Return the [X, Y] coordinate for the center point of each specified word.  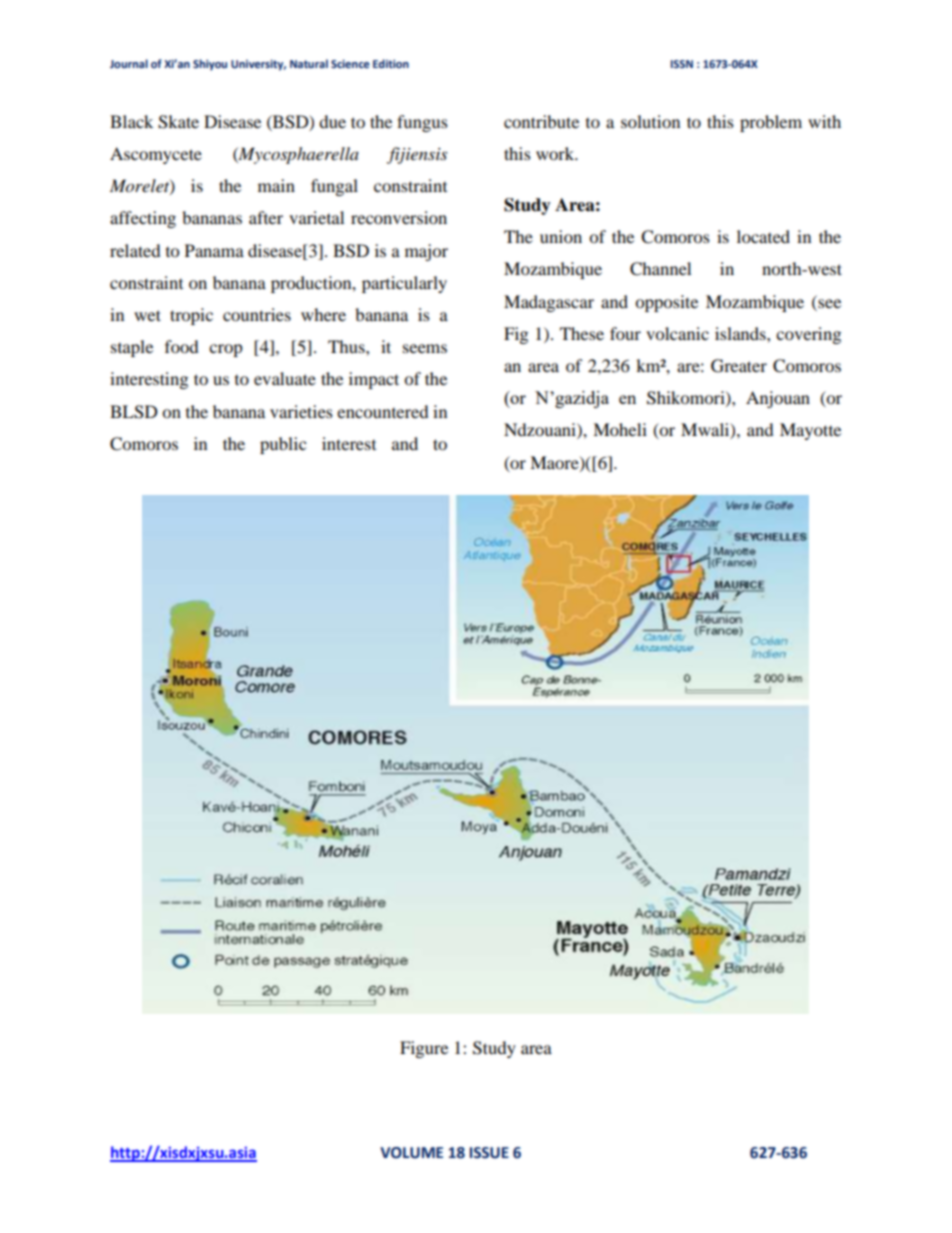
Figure [424, 1049]
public [283, 445]
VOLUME [411, 1153]
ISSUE [489, 1153]
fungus [422, 123]
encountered [383, 411]
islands [741, 333]
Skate [178, 122]
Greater [739, 366]
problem [771, 123]
